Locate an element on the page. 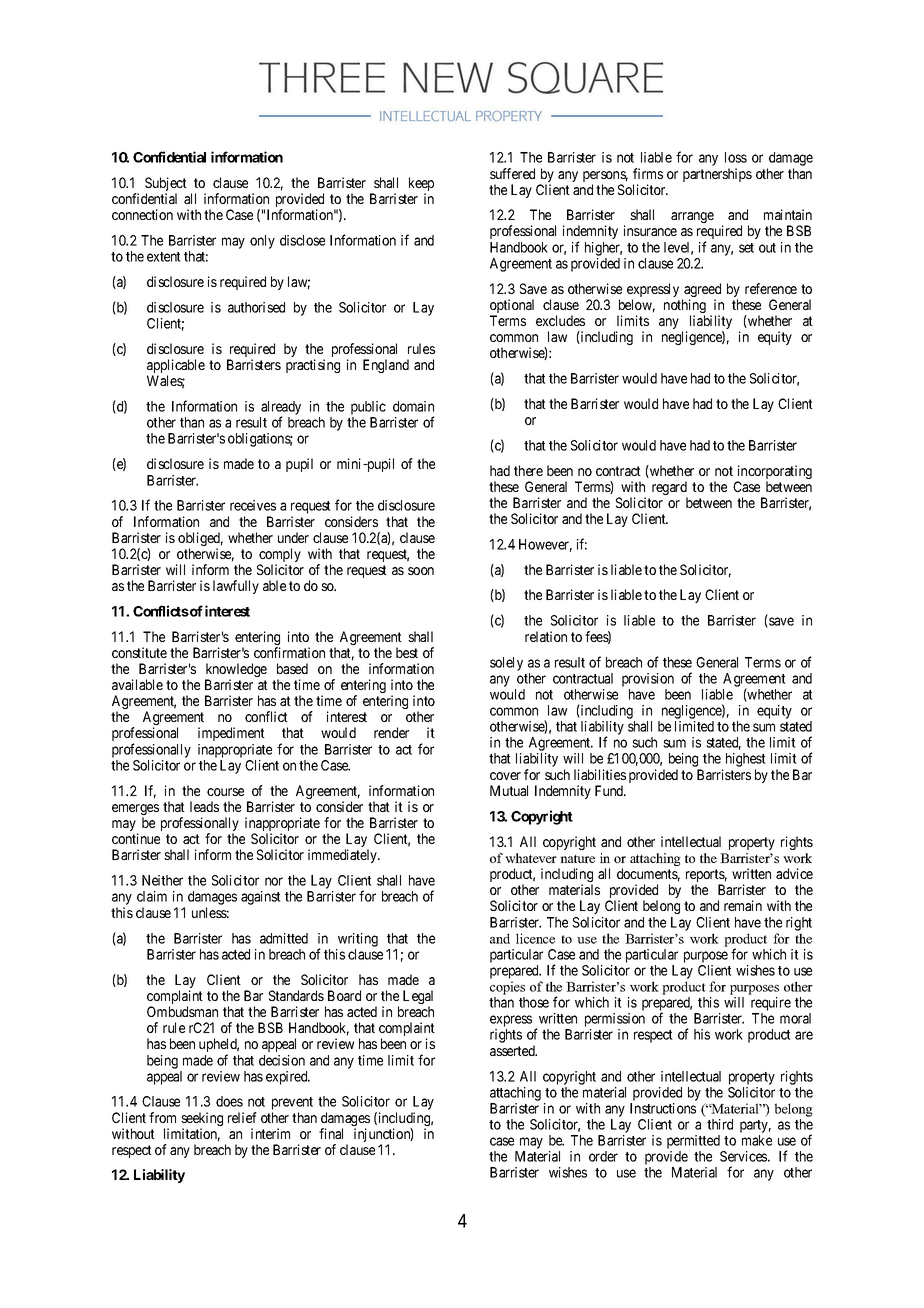  already is located at coordinates (281, 409).
